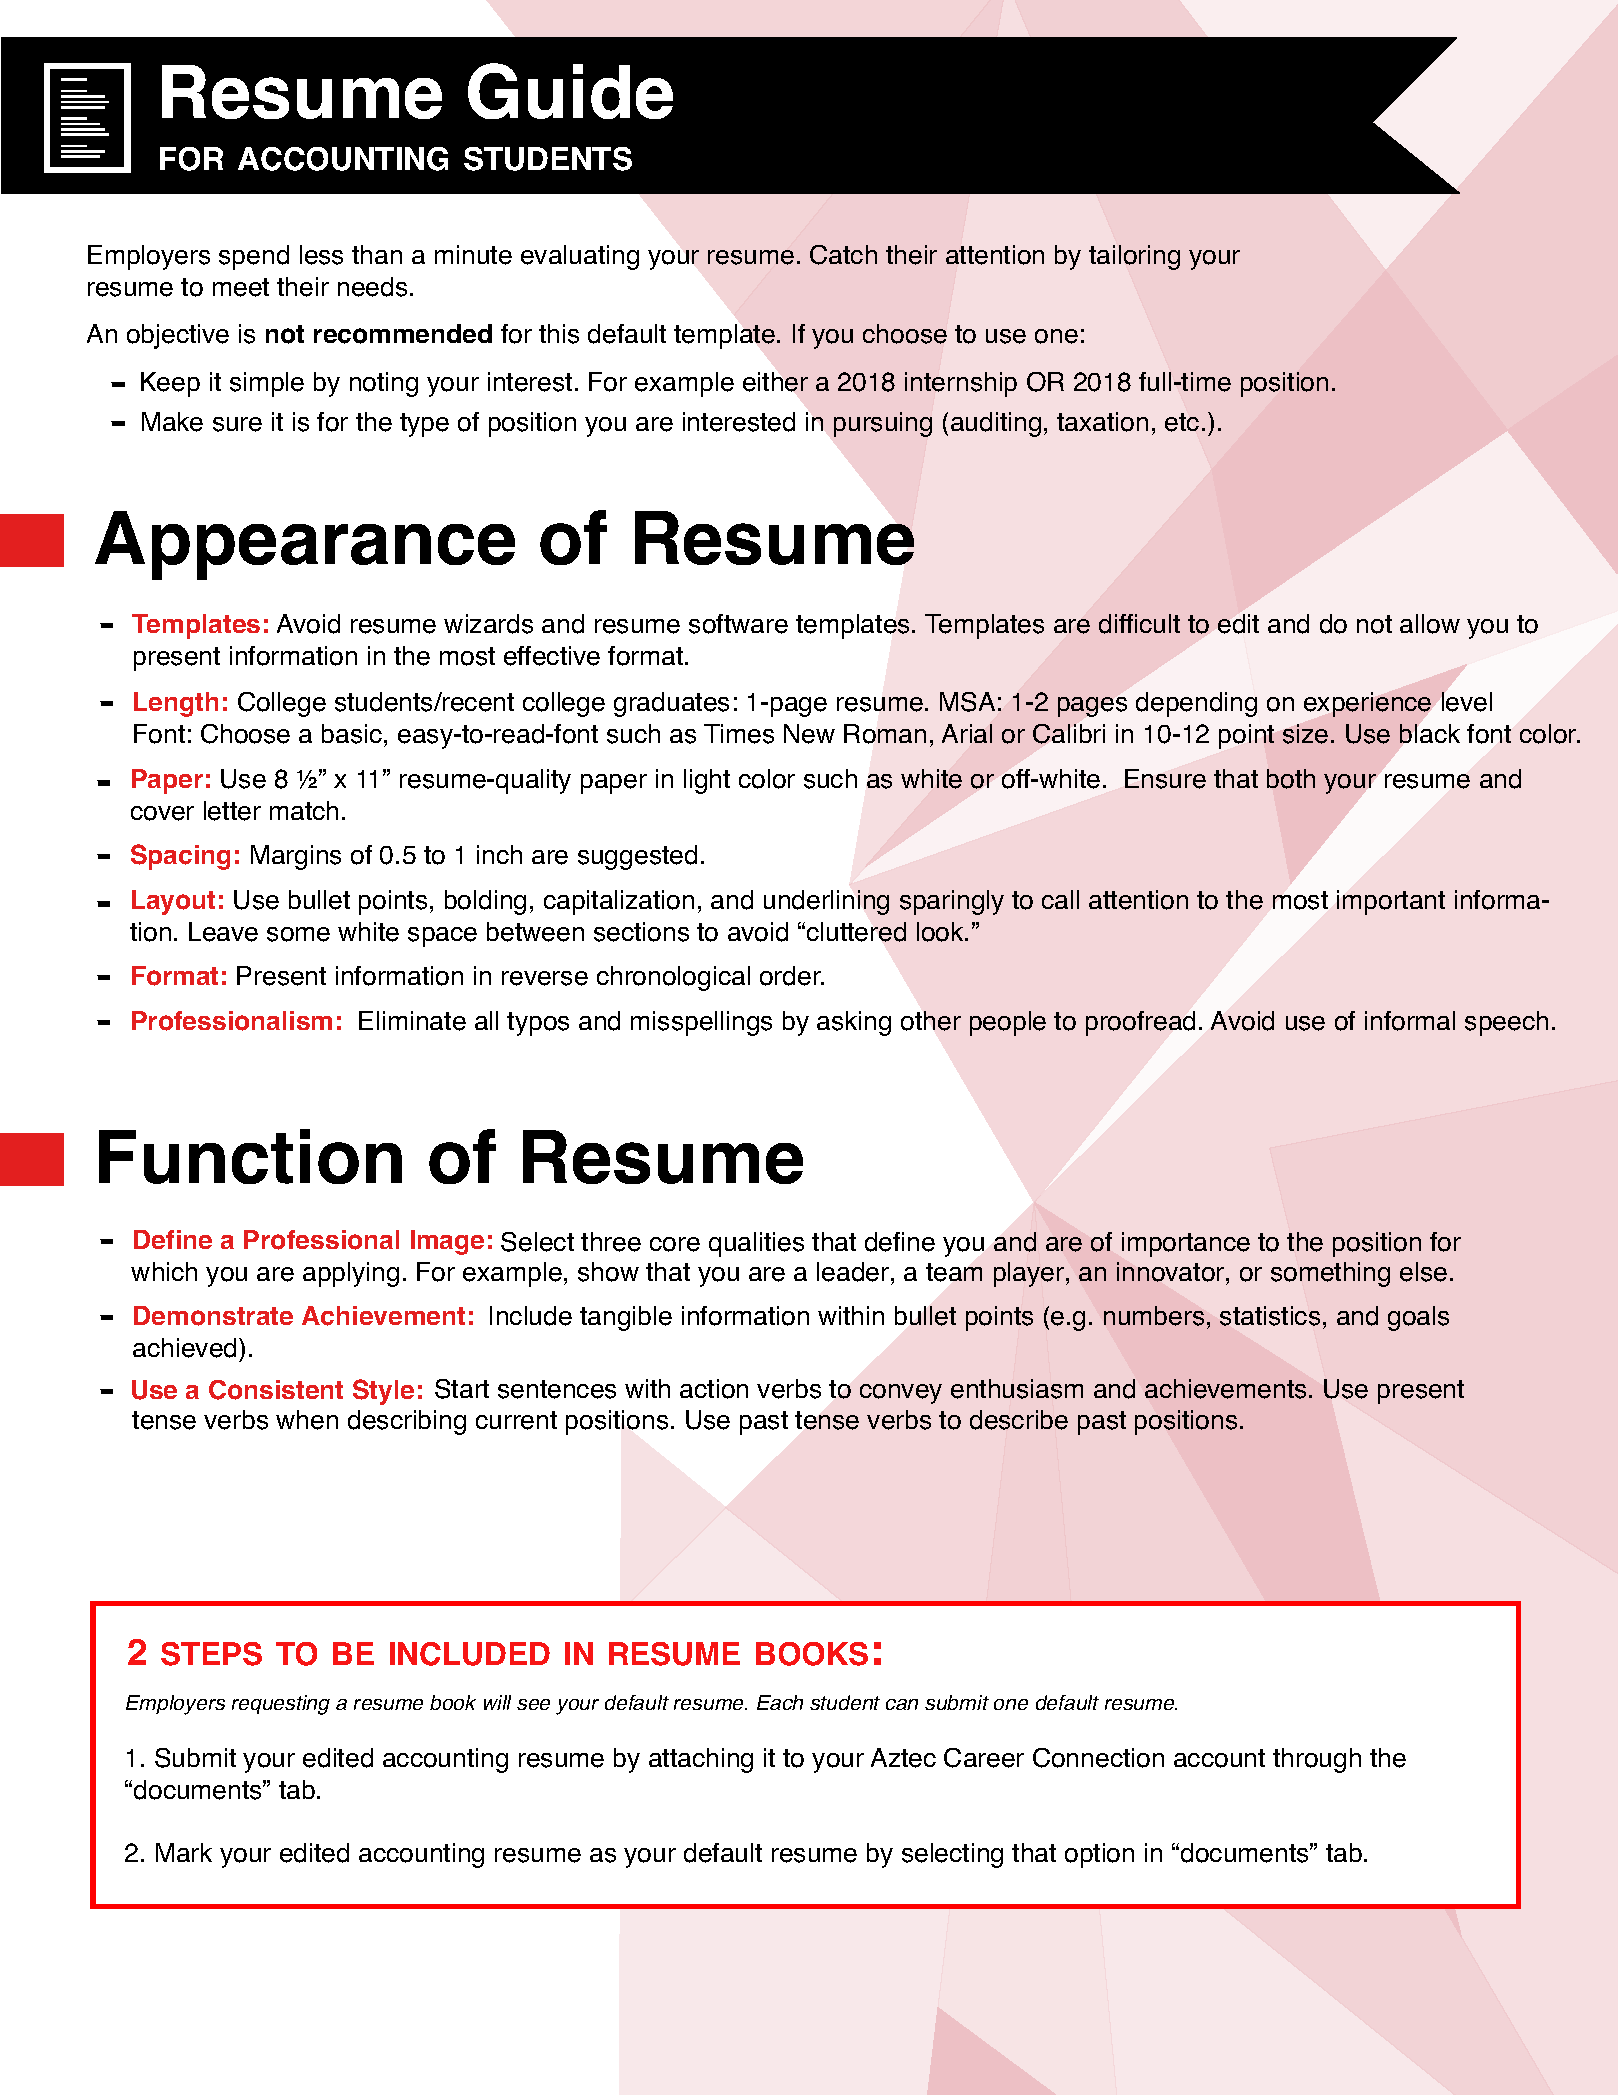  I want to click on Catch, so click(843, 255).
